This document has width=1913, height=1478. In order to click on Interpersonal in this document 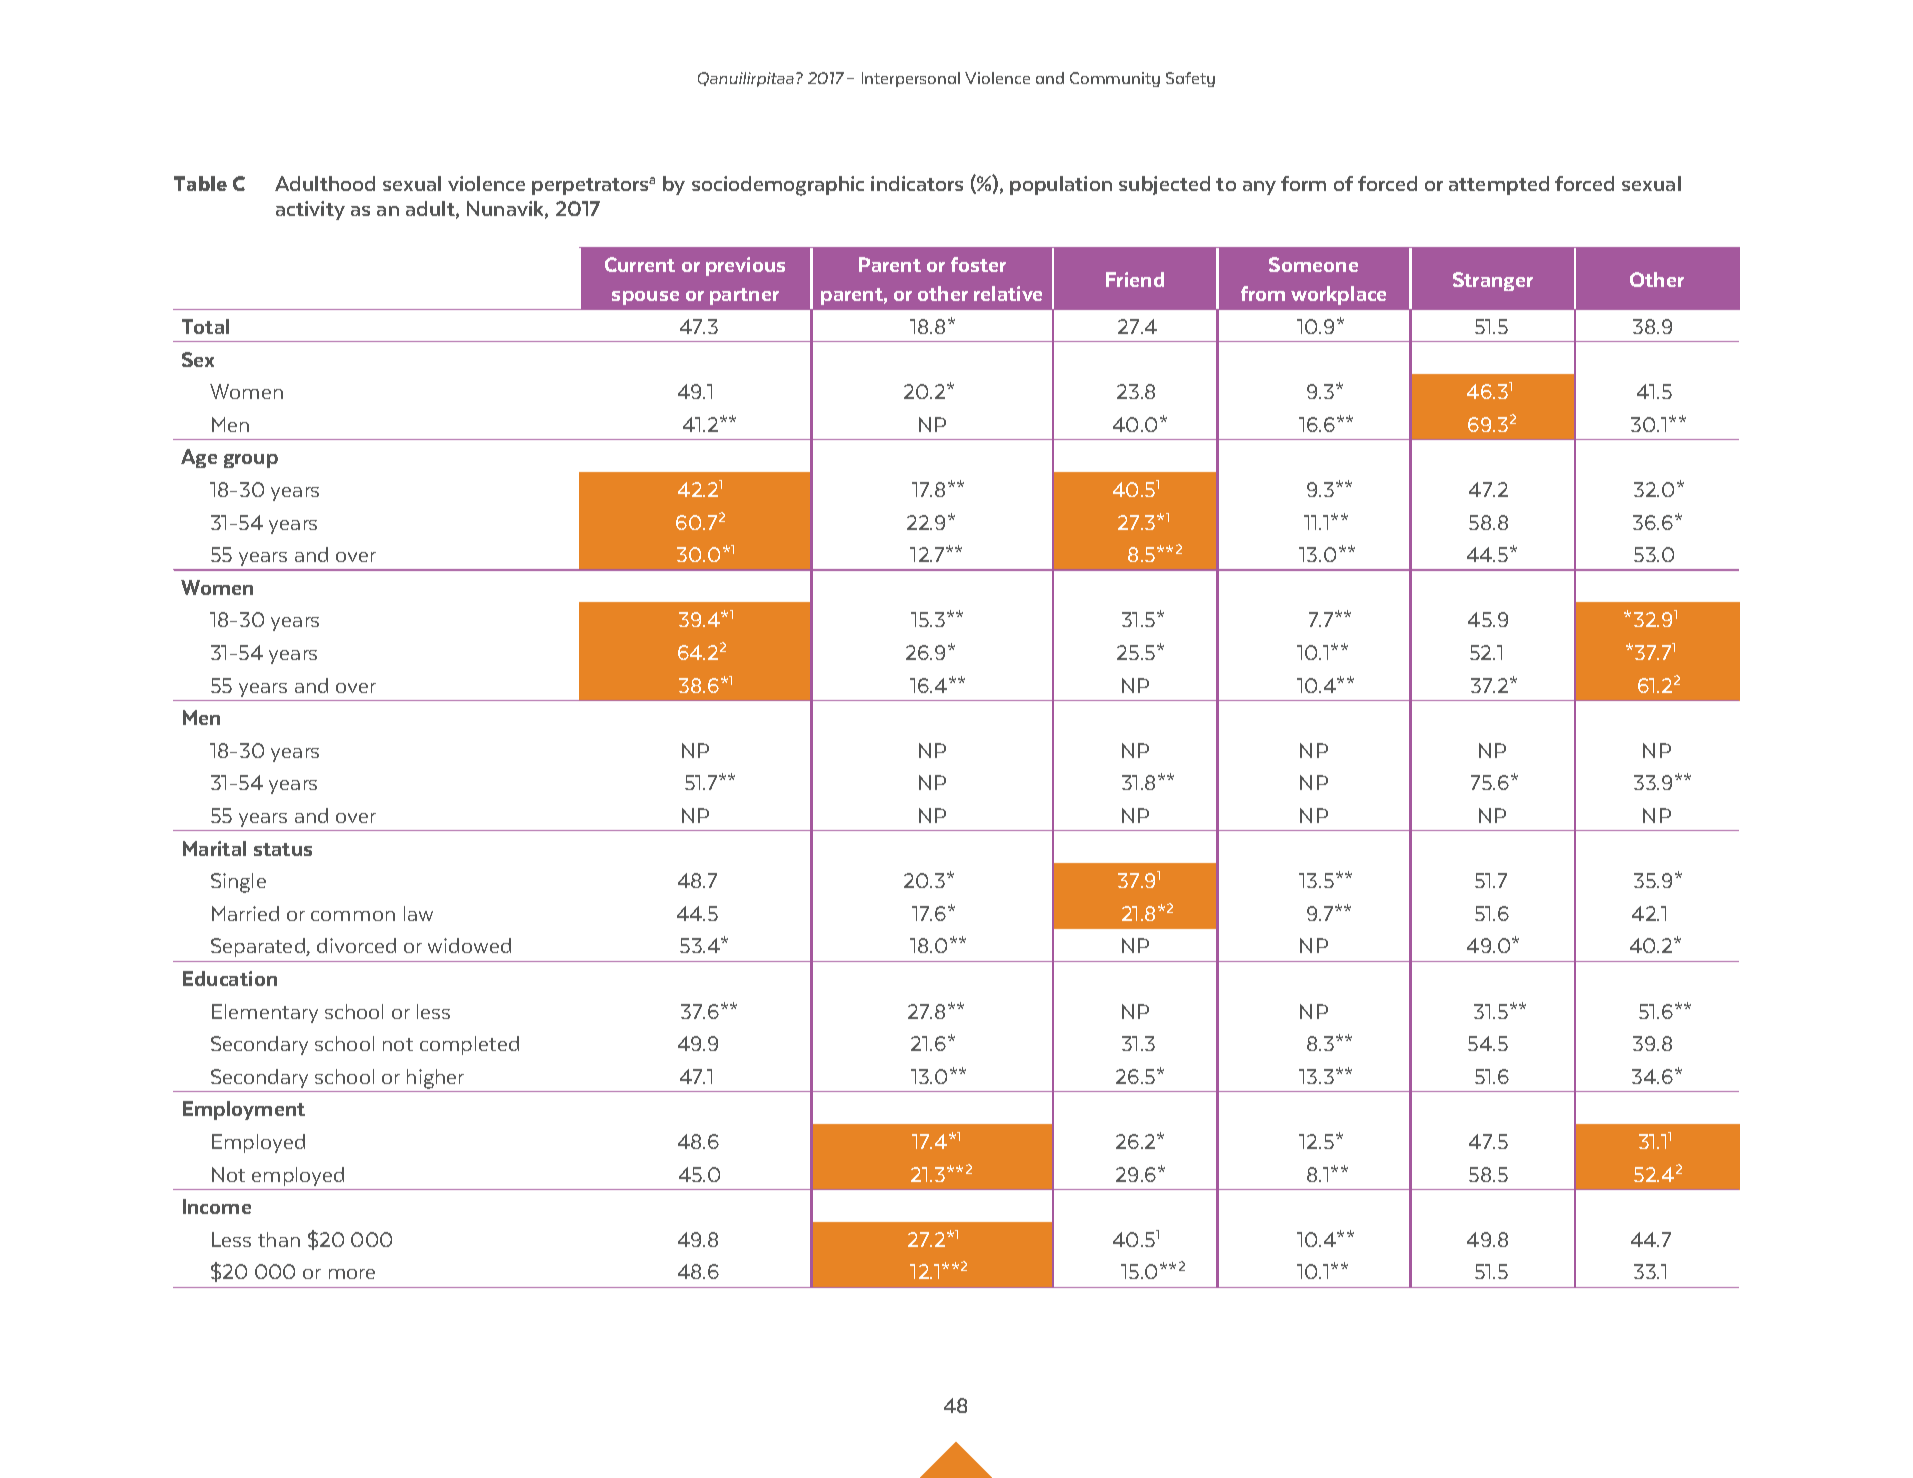, I will do `click(911, 79)`.
